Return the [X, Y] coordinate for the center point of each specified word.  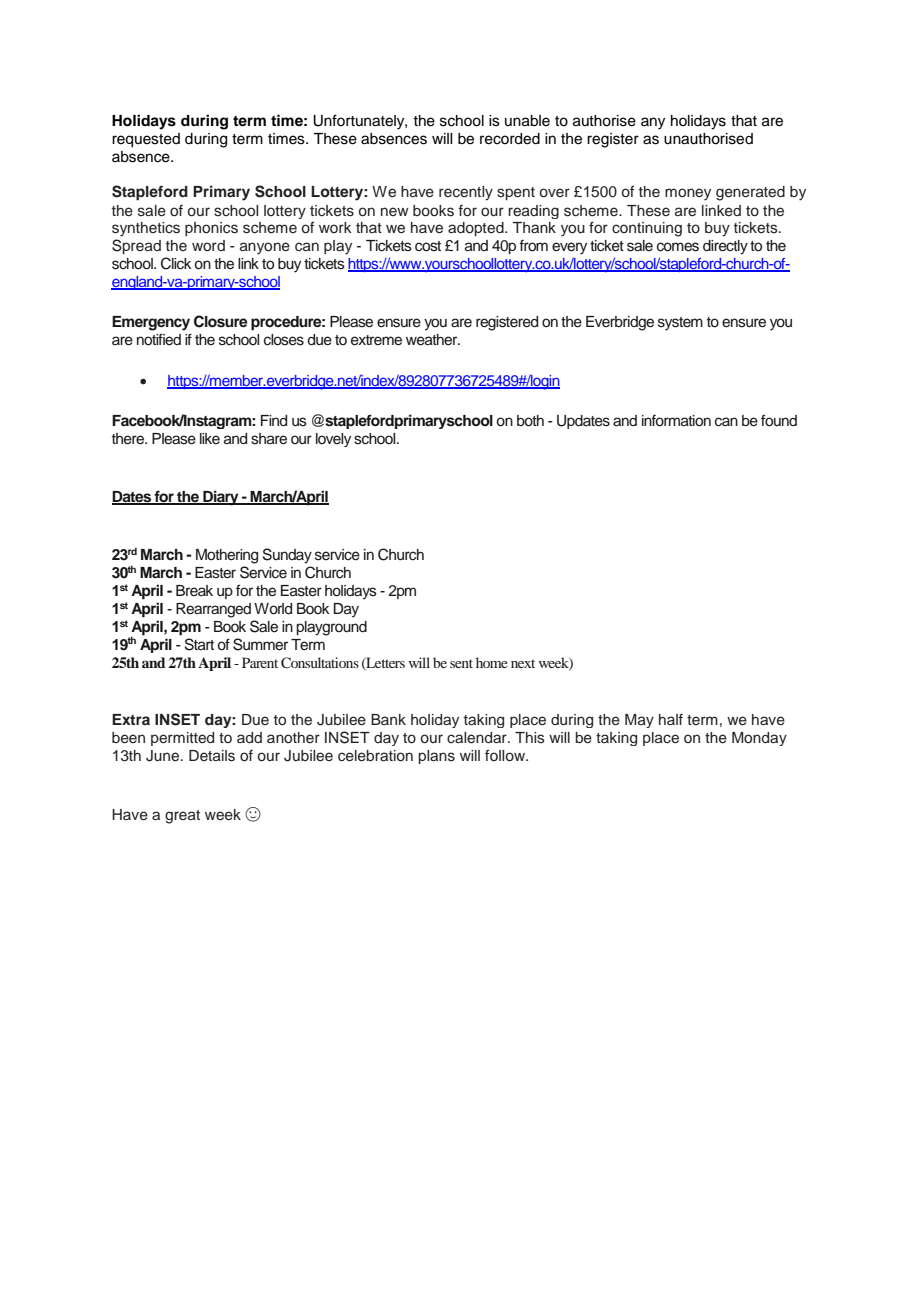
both [530, 421]
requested [146, 140]
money [688, 194]
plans [436, 757]
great [182, 817]
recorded [510, 139]
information [676, 421]
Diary [221, 498]
